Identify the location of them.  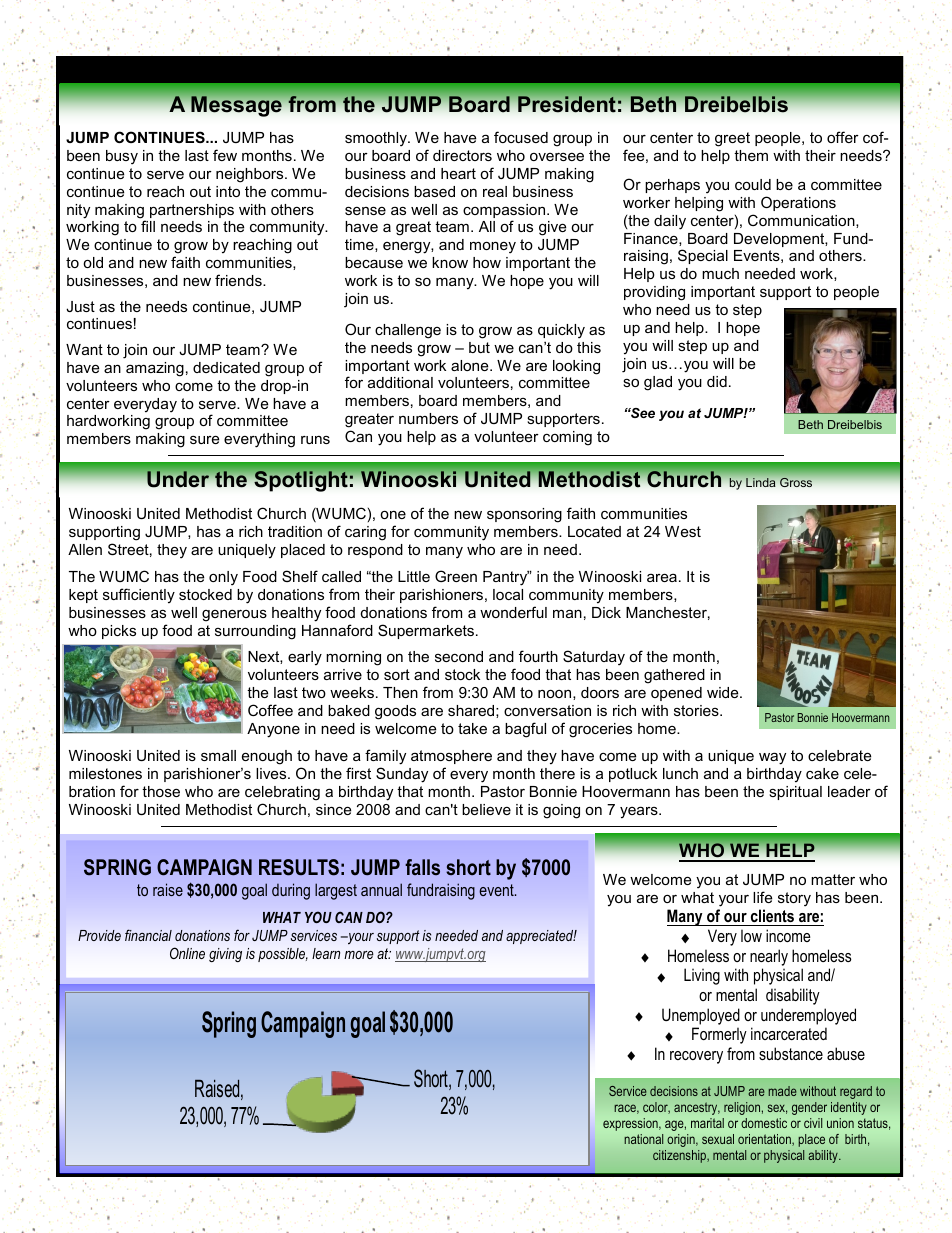
(751, 155).
